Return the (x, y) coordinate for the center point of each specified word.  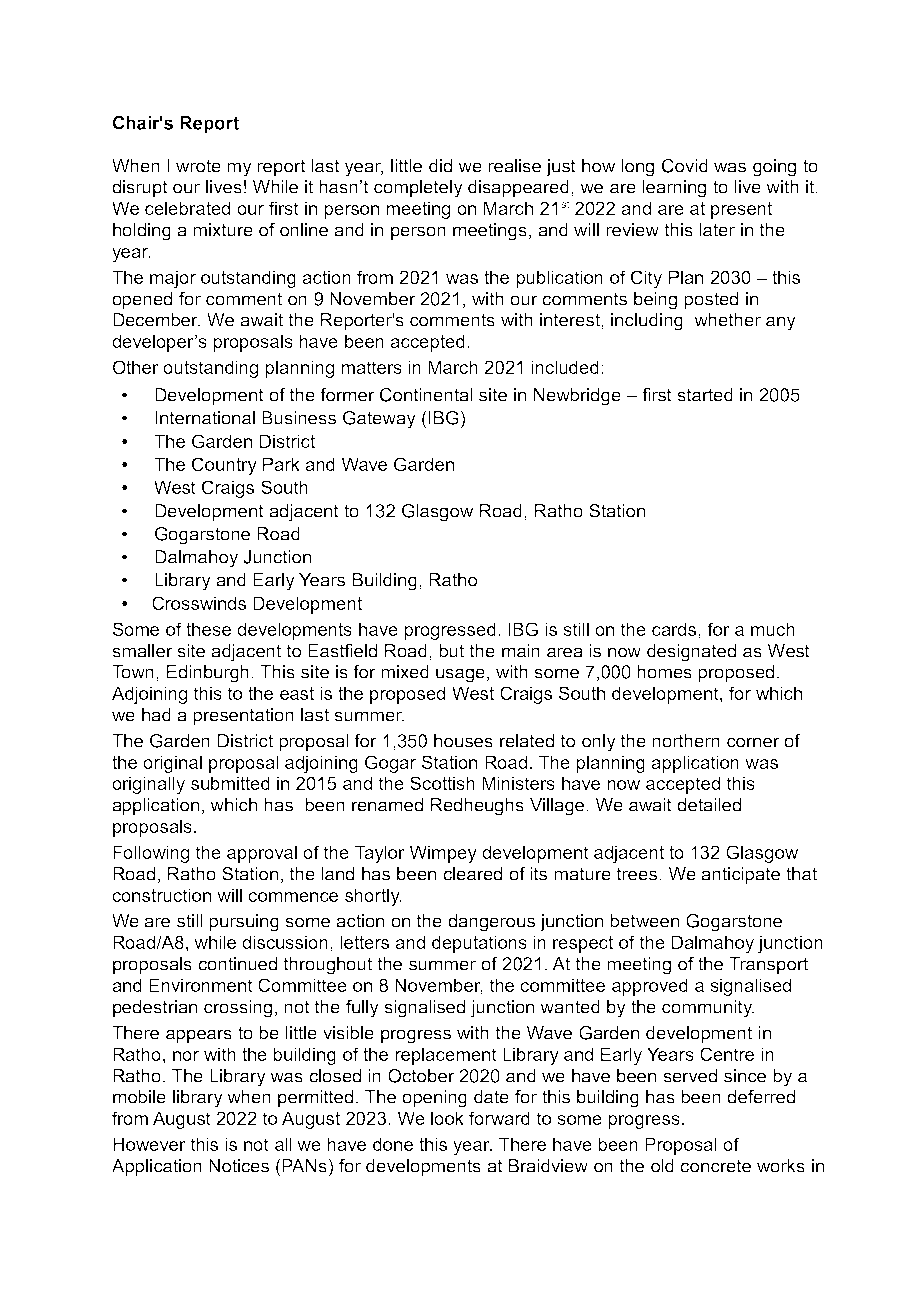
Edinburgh (209, 674)
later (717, 230)
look (447, 1118)
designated (691, 653)
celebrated (187, 208)
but (451, 651)
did (440, 166)
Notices (239, 1166)
